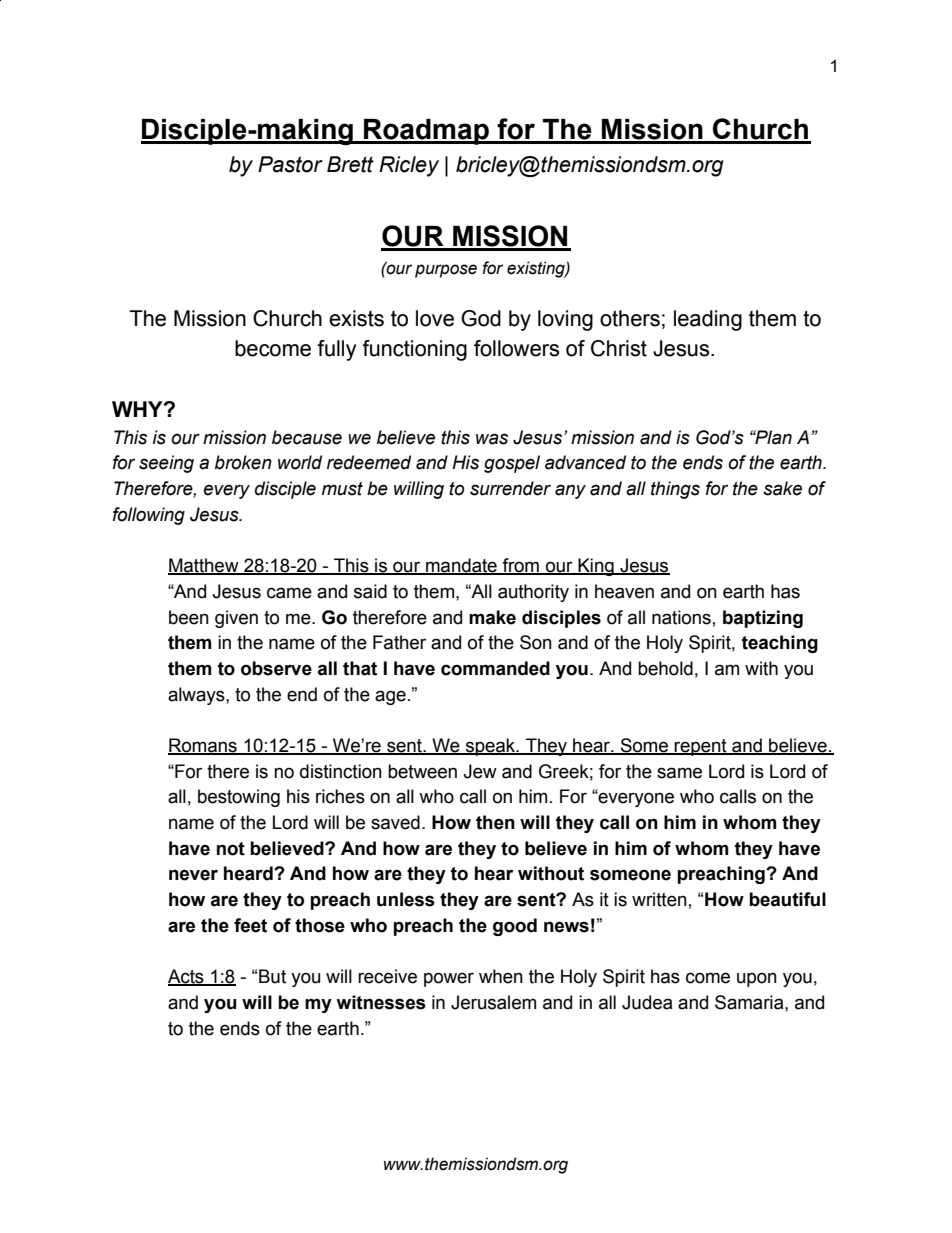 This image has height=1233, width=952. I want to click on power, so click(449, 979).
